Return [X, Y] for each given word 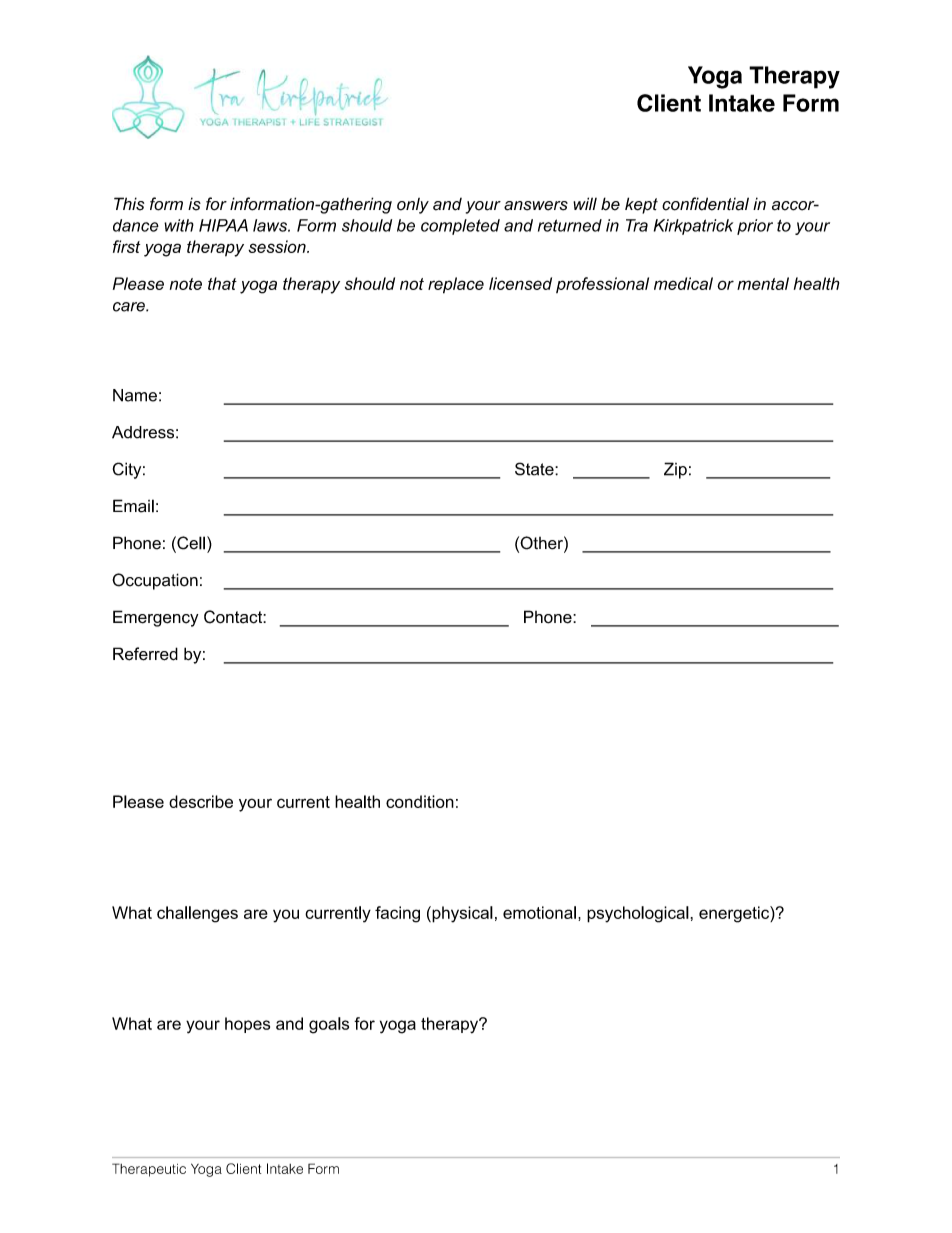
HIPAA [223, 225]
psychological [638, 914]
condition [420, 801]
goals [329, 1025]
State [535, 469]
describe [201, 801]
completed [460, 227]
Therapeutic [149, 1170]
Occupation [155, 581]
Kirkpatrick [693, 227]
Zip [675, 470]
